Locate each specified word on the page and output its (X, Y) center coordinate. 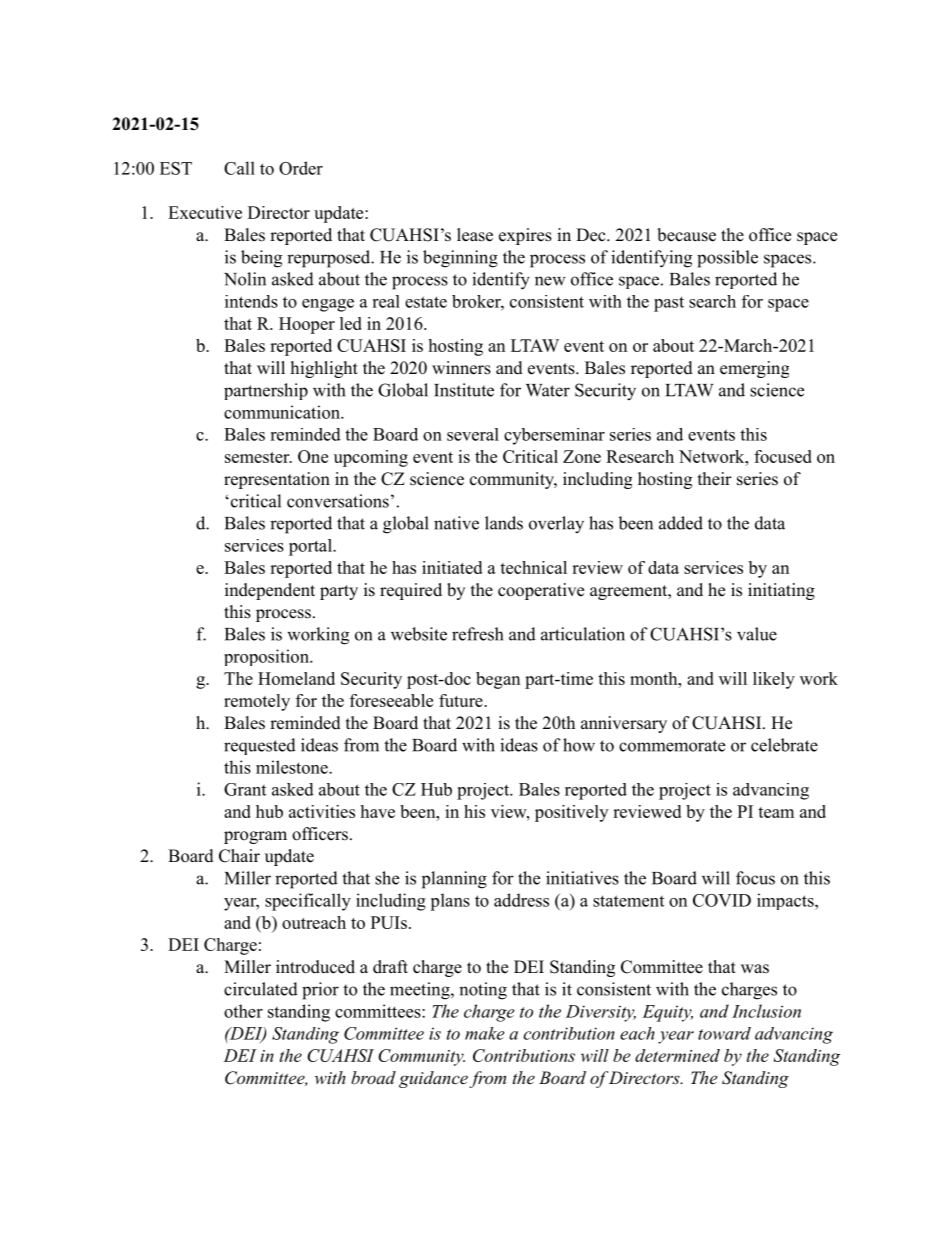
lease (475, 235)
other (243, 1011)
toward (724, 1033)
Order (301, 168)
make (485, 1033)
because (686, 235)
